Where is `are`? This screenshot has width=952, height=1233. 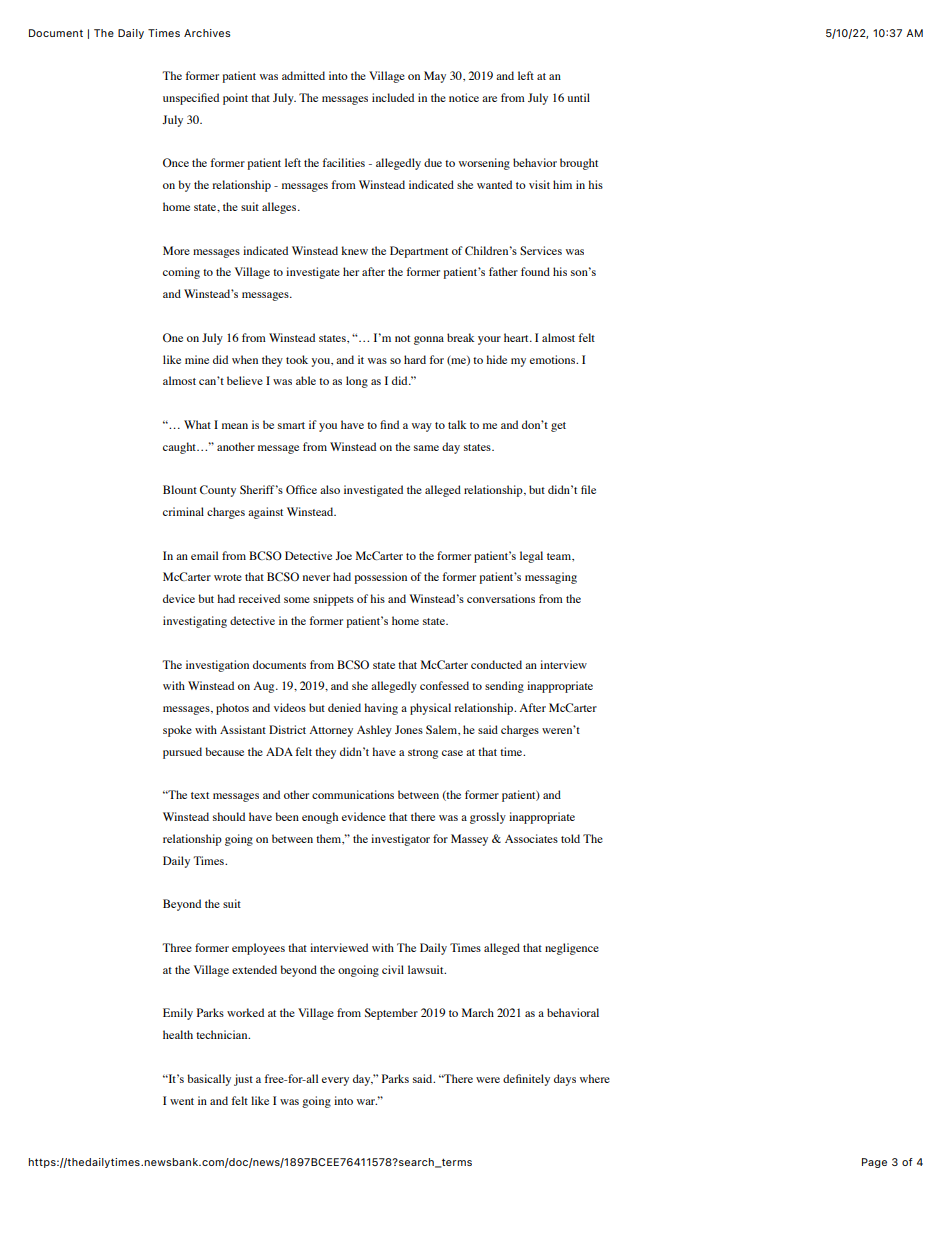 are is located at coordinates (489, 99).
